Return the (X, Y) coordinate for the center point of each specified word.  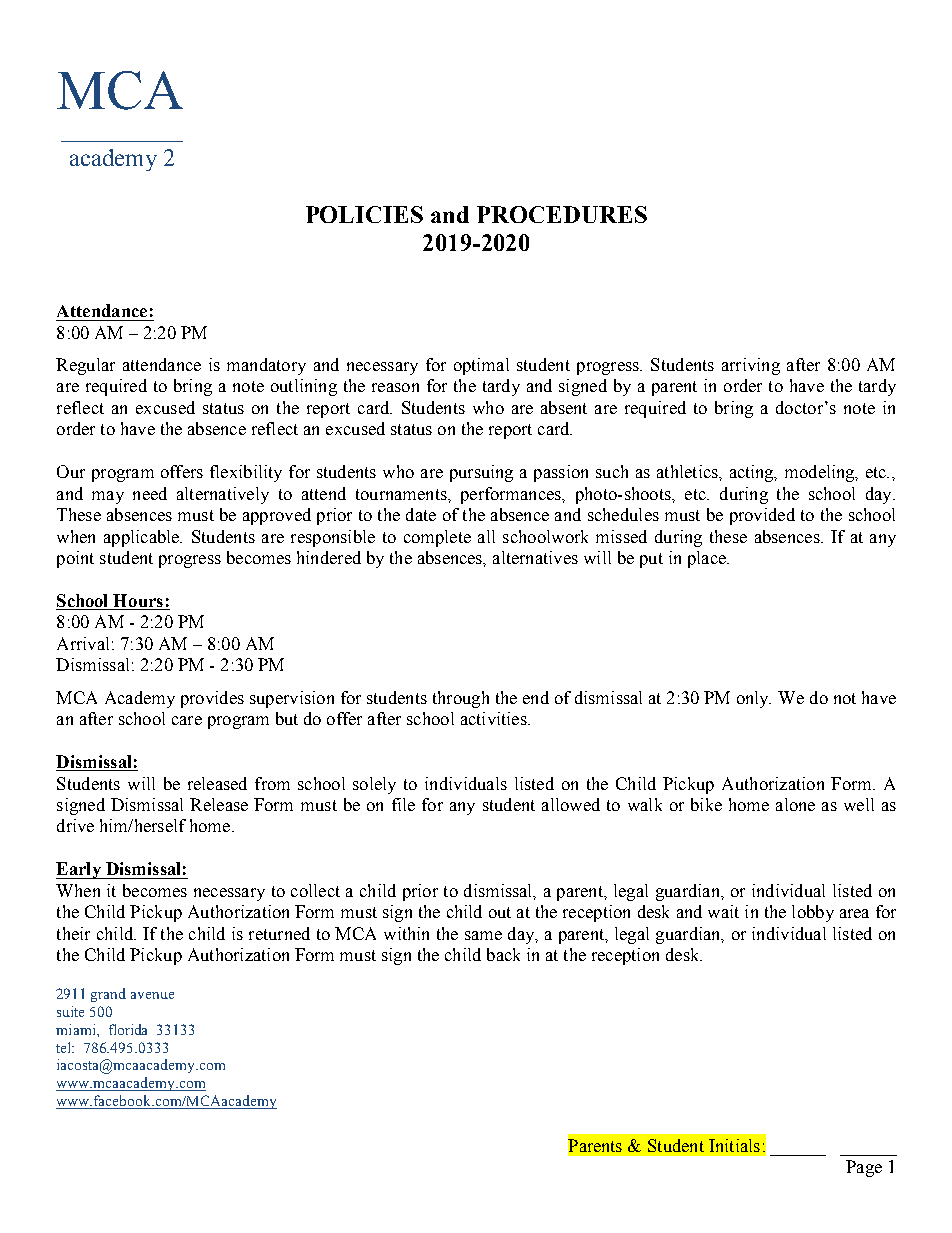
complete (437, 538)
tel (65, 1047)
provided (762, 516)
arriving (751, 366)
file (403, 804)
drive (75, 825)
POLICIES (364, 214)
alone (795, 804)
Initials (734, 1145)
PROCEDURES (562, 214)
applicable (143, 538)
